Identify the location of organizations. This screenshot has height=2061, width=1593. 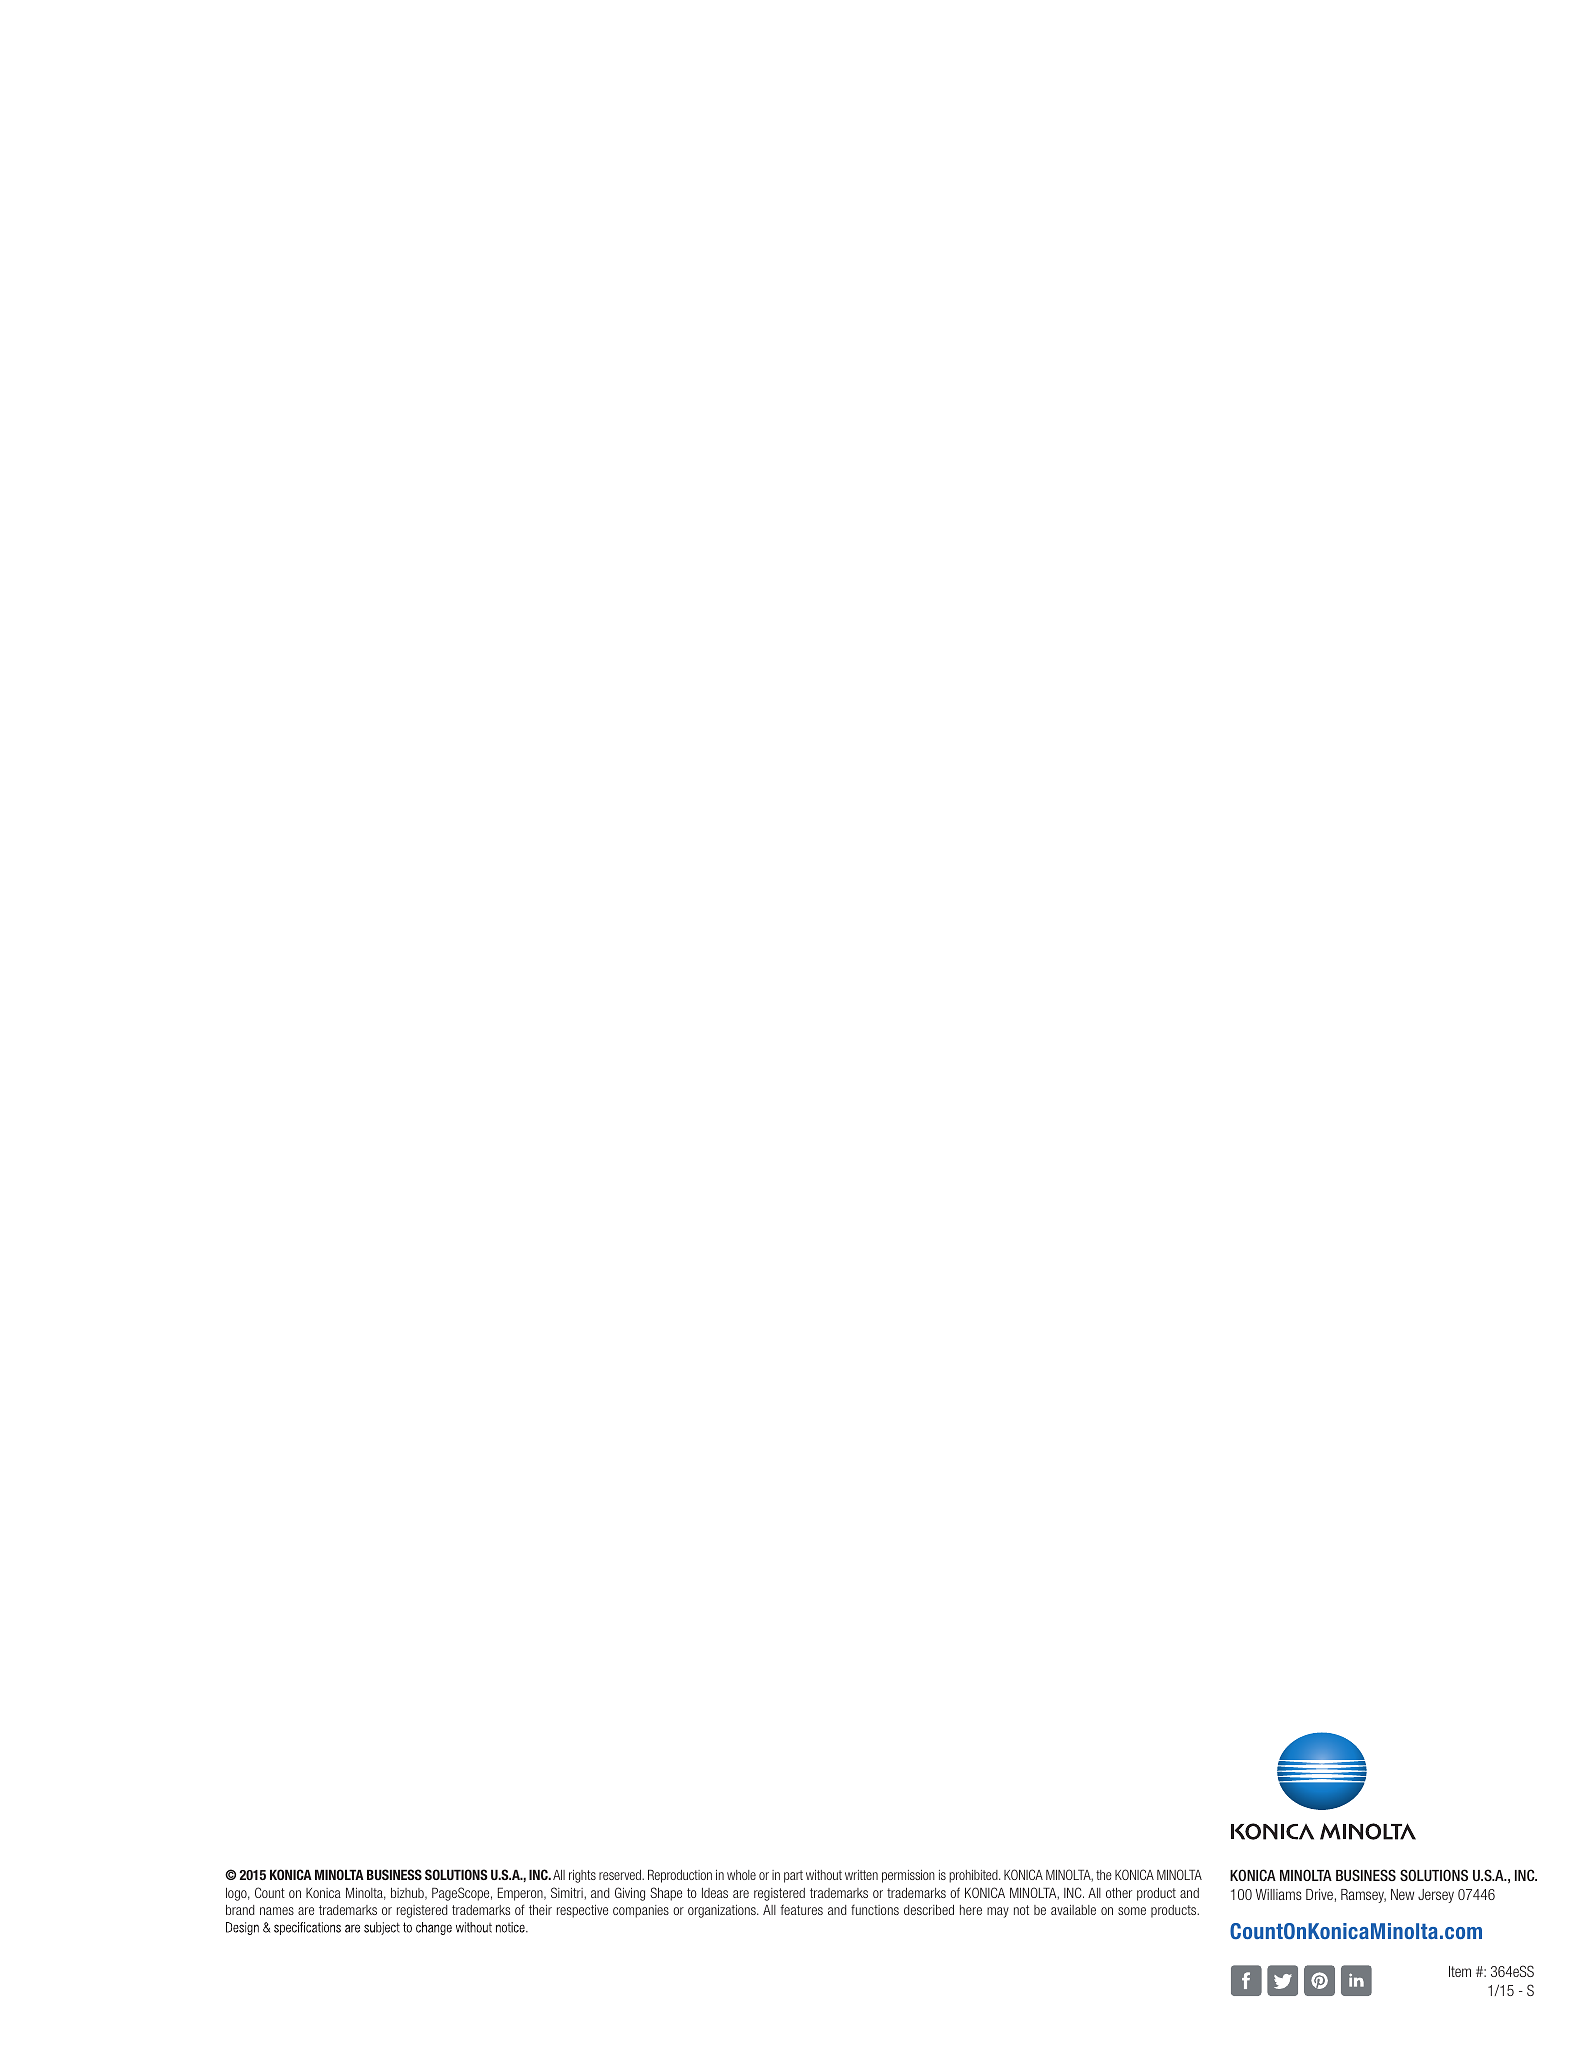
(723, 1911).
